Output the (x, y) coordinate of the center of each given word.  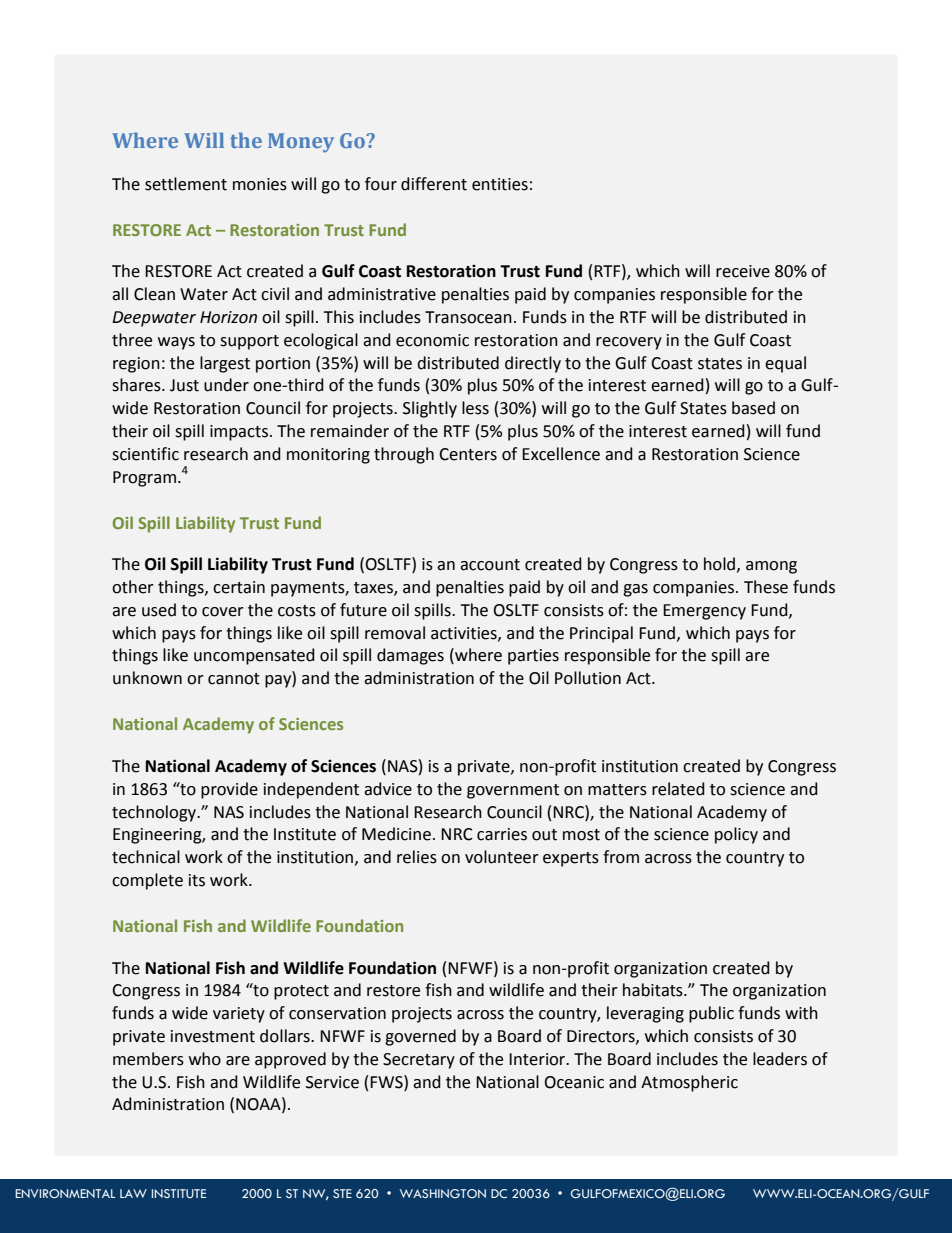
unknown (147, 678)
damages (410, 656)
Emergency (704, 612)
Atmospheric (689, 1083)
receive (743, 271)
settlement (186, 184)
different (434, 184)
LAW (133, 1193)
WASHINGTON (443, 1193)
